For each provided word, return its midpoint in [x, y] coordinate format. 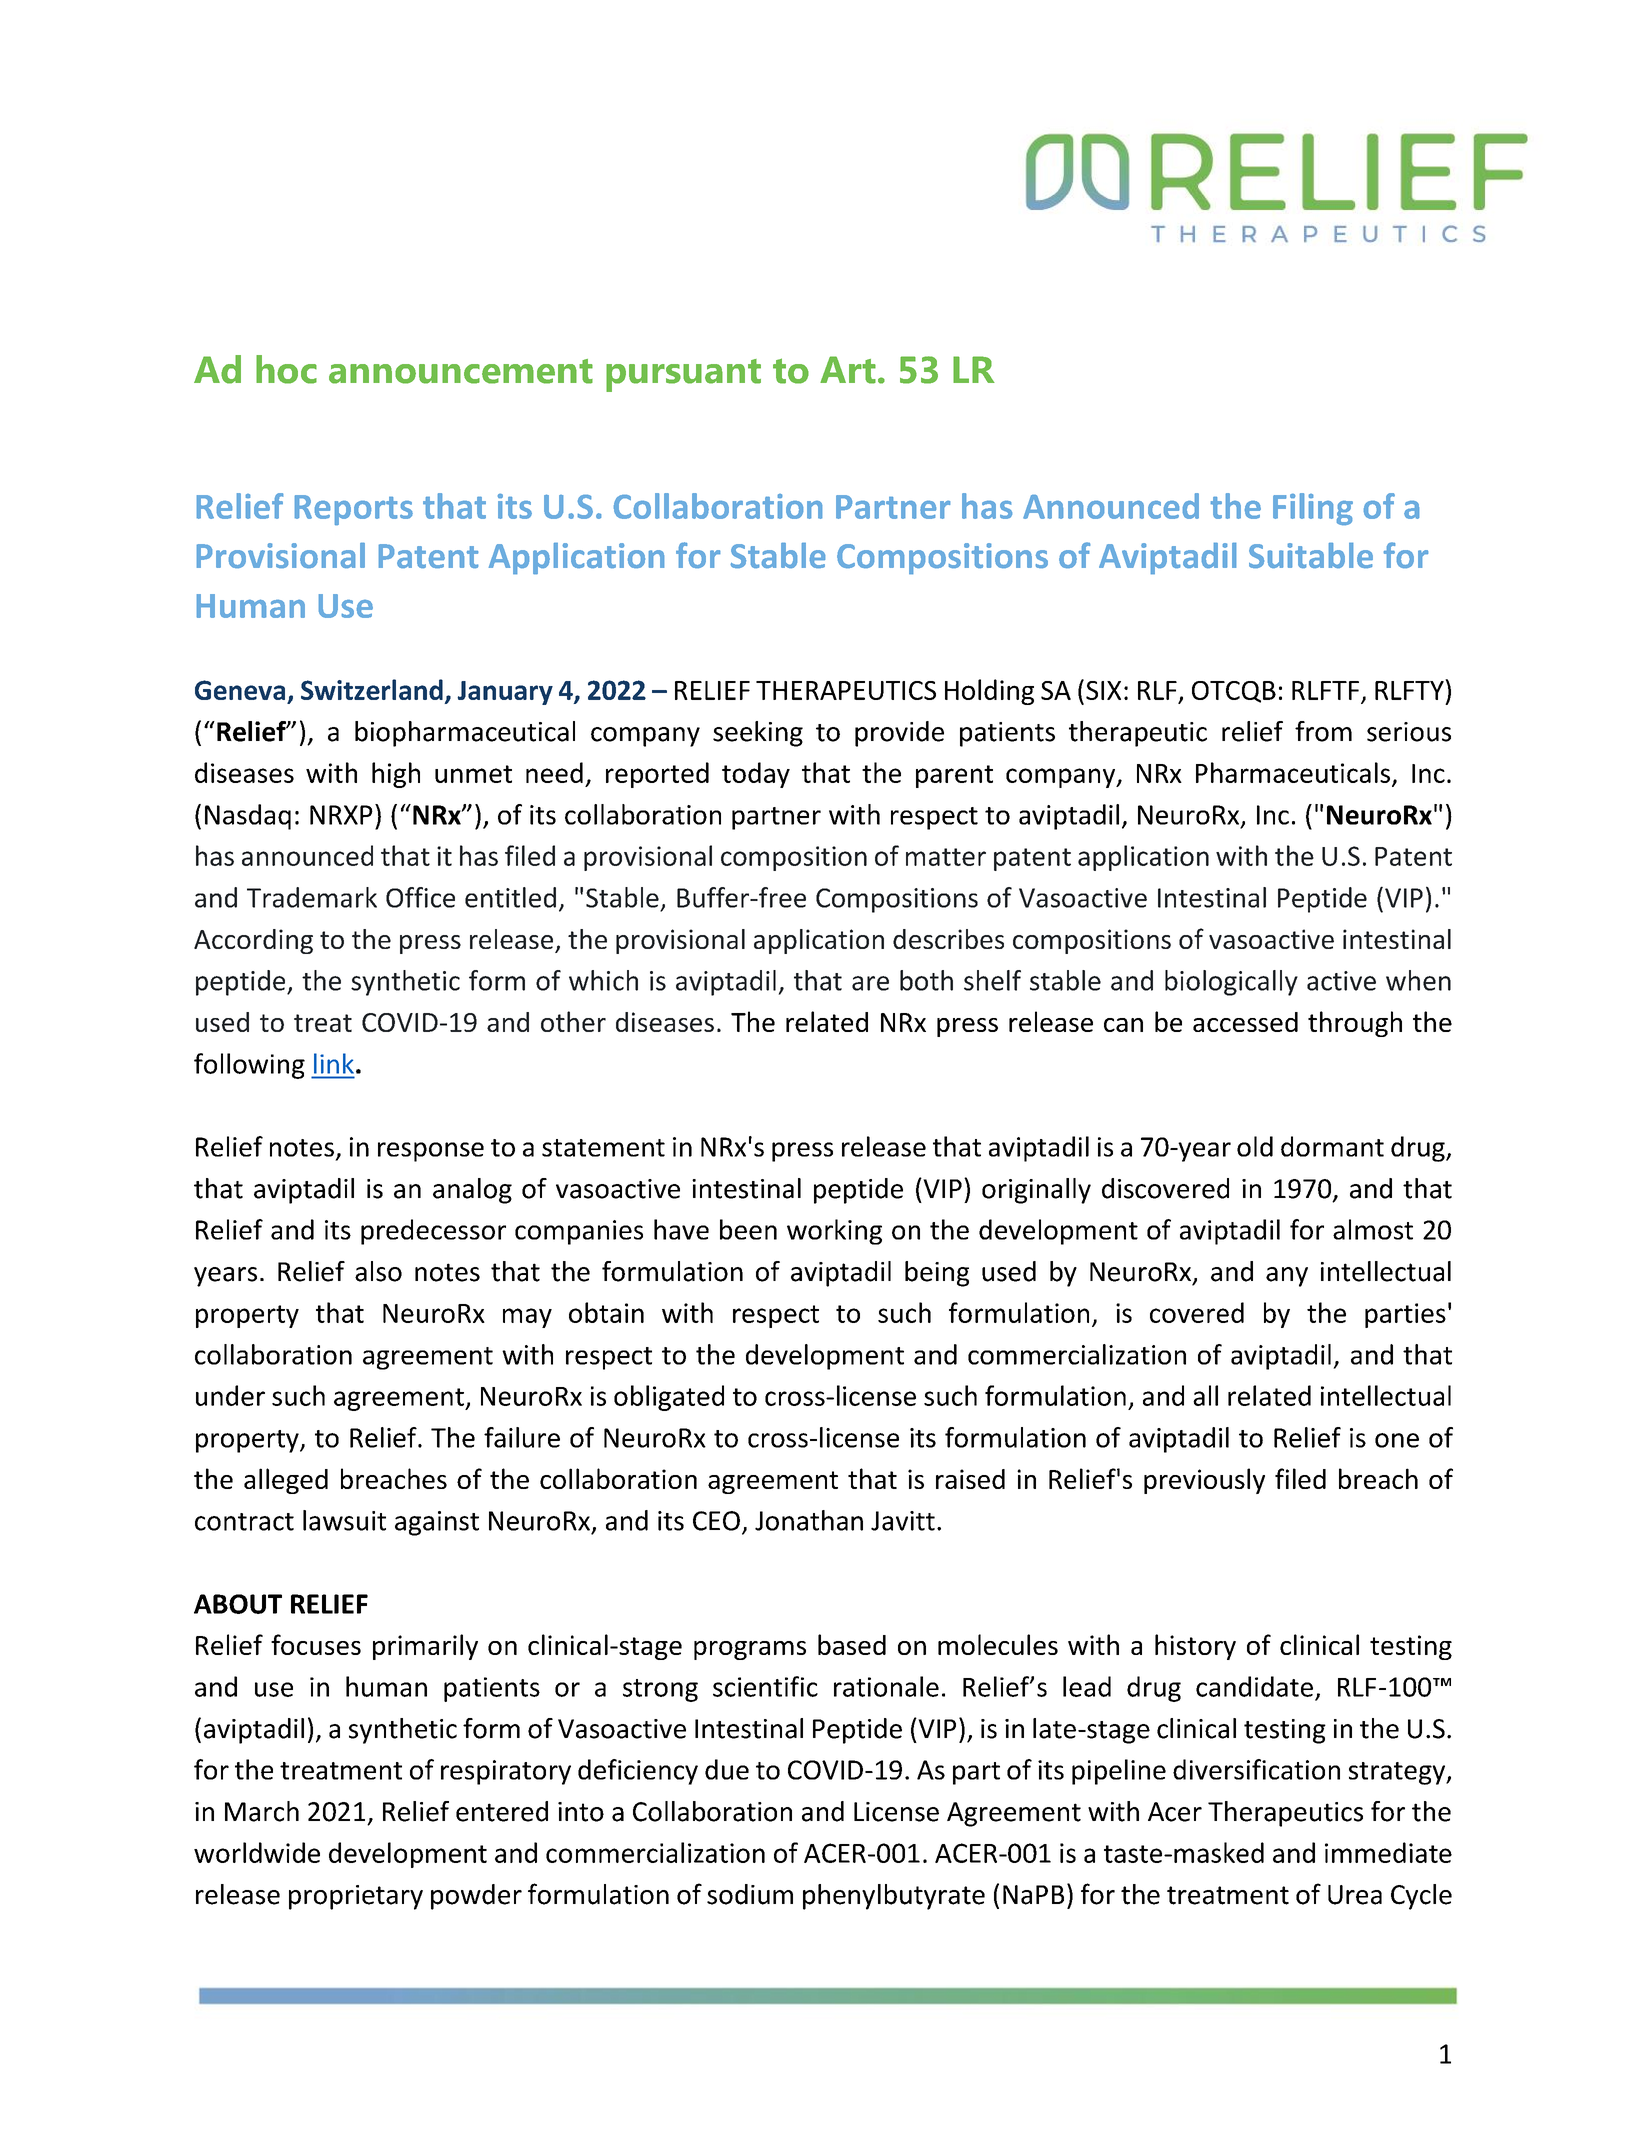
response [431, 1152]
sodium [750, 1894]
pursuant [683, 375]
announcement [461, 371]
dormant [1332, 1146]
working [834, 1232]
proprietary [356, 1897]
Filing [1313, 509]
